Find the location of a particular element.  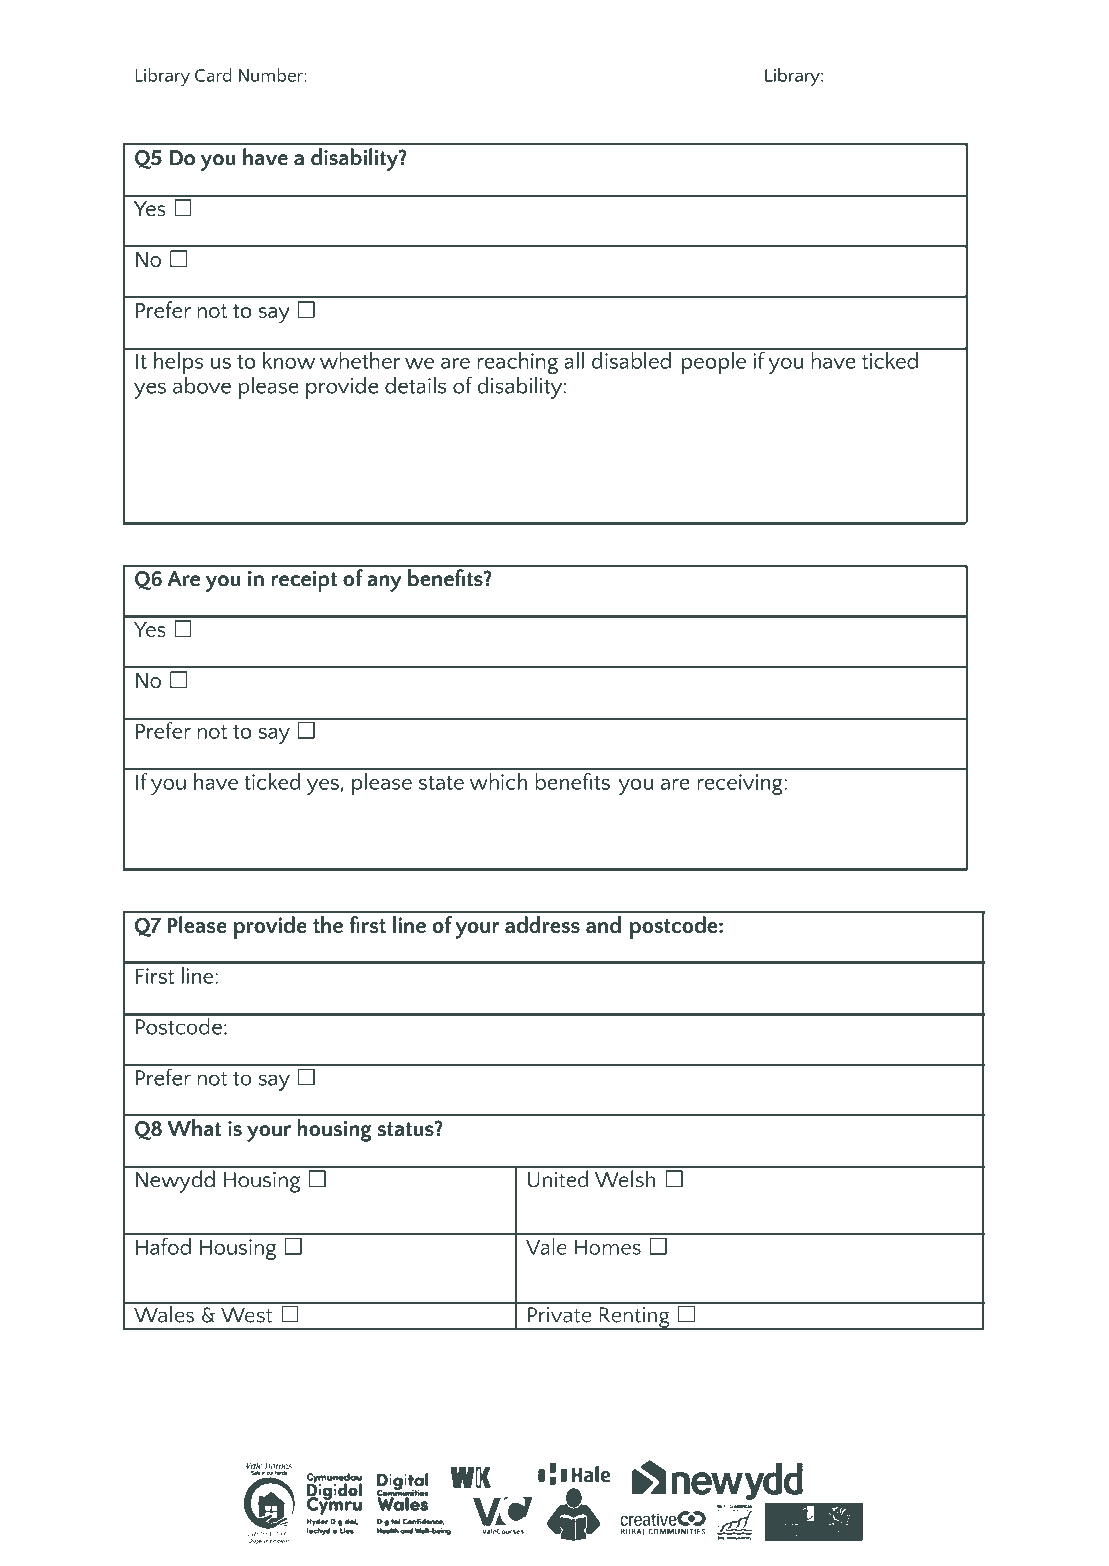

above is located at coordinates (202, 384).
